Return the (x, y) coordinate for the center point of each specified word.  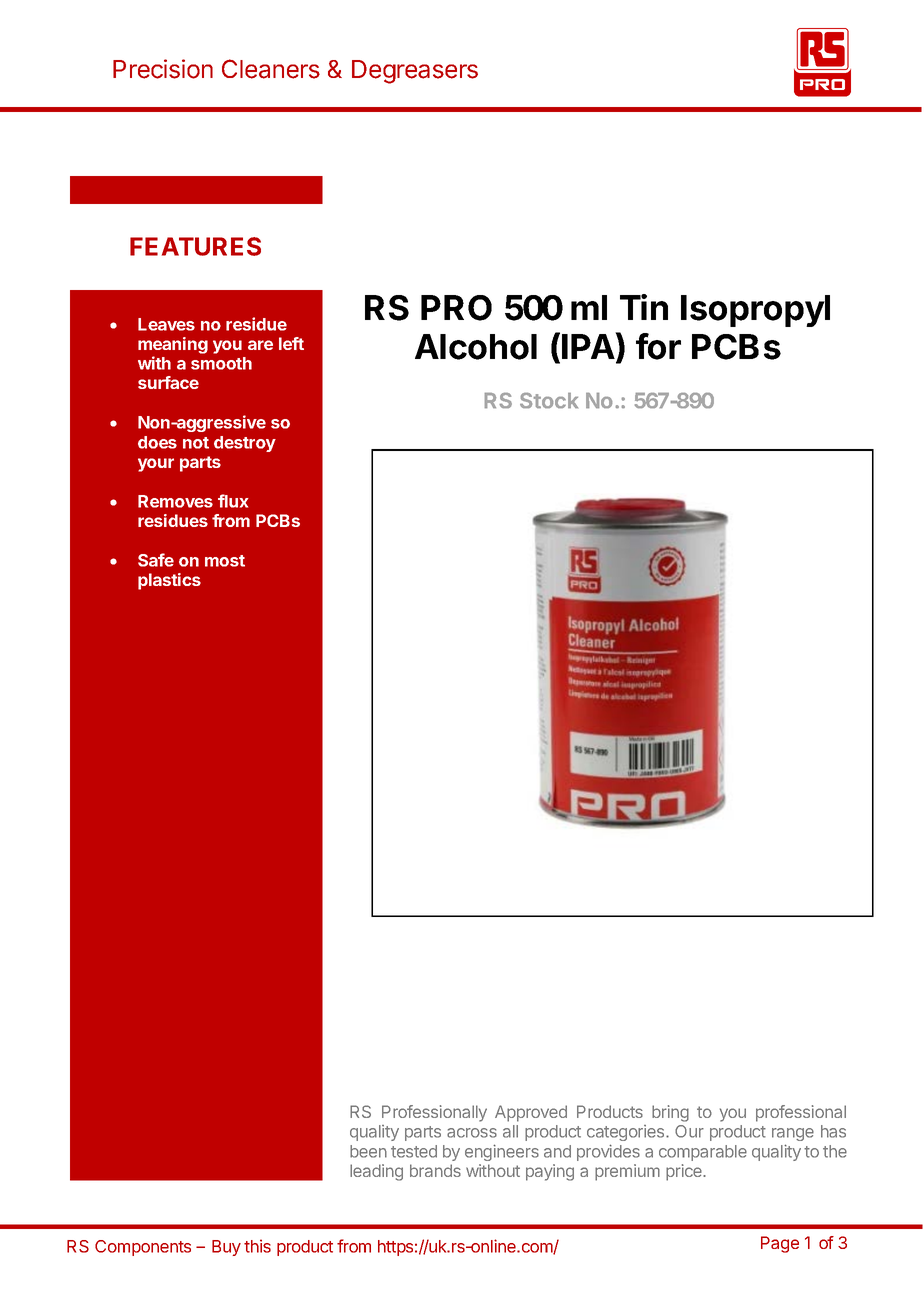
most (225, 561)
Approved (531, 1113)
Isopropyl (755, 311)
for (658, 346)
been (368, 1151)
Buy (226, 1248)
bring (670, 1113)
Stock (549, 400)
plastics (169, 581)
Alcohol (476, 347)
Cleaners (271, 69)
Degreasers (415, 72)
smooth (221, 363)
